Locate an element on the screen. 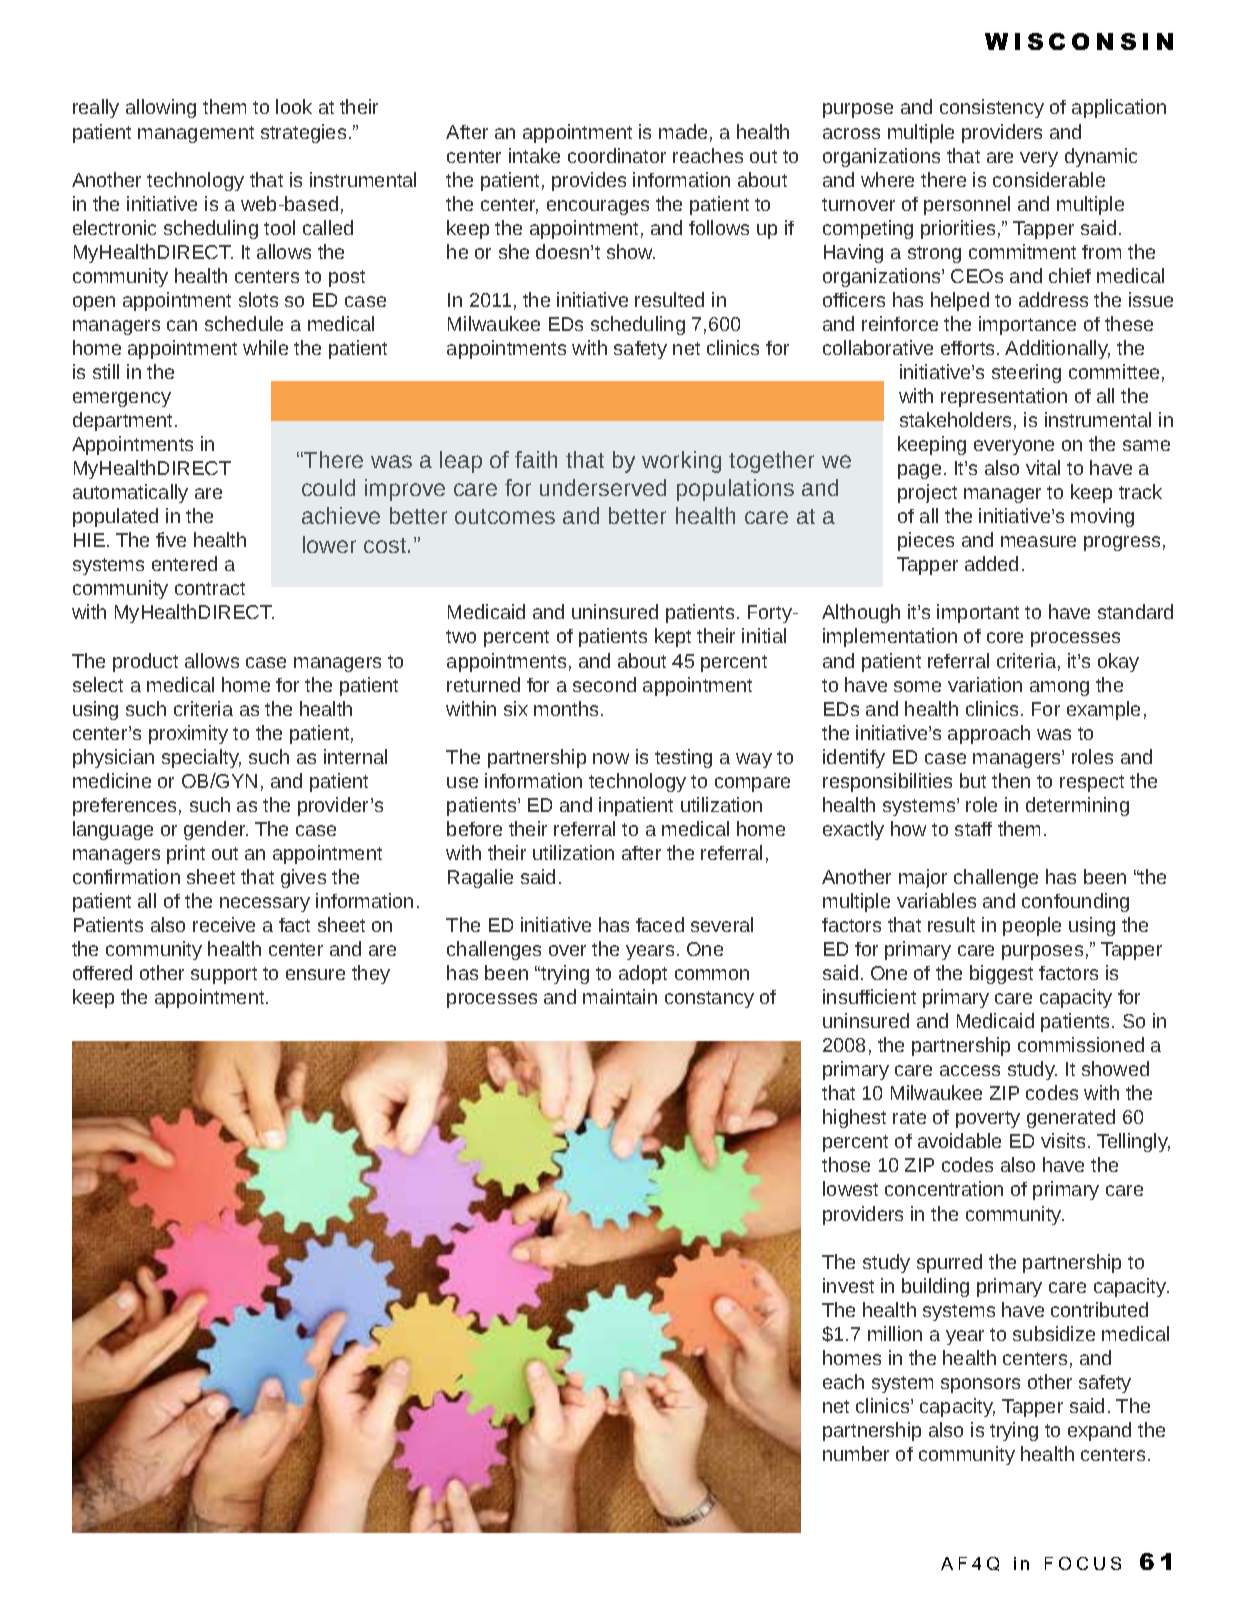 This screenshot has width=1247, height=1608. number is located at coordinates (856, 1453).
